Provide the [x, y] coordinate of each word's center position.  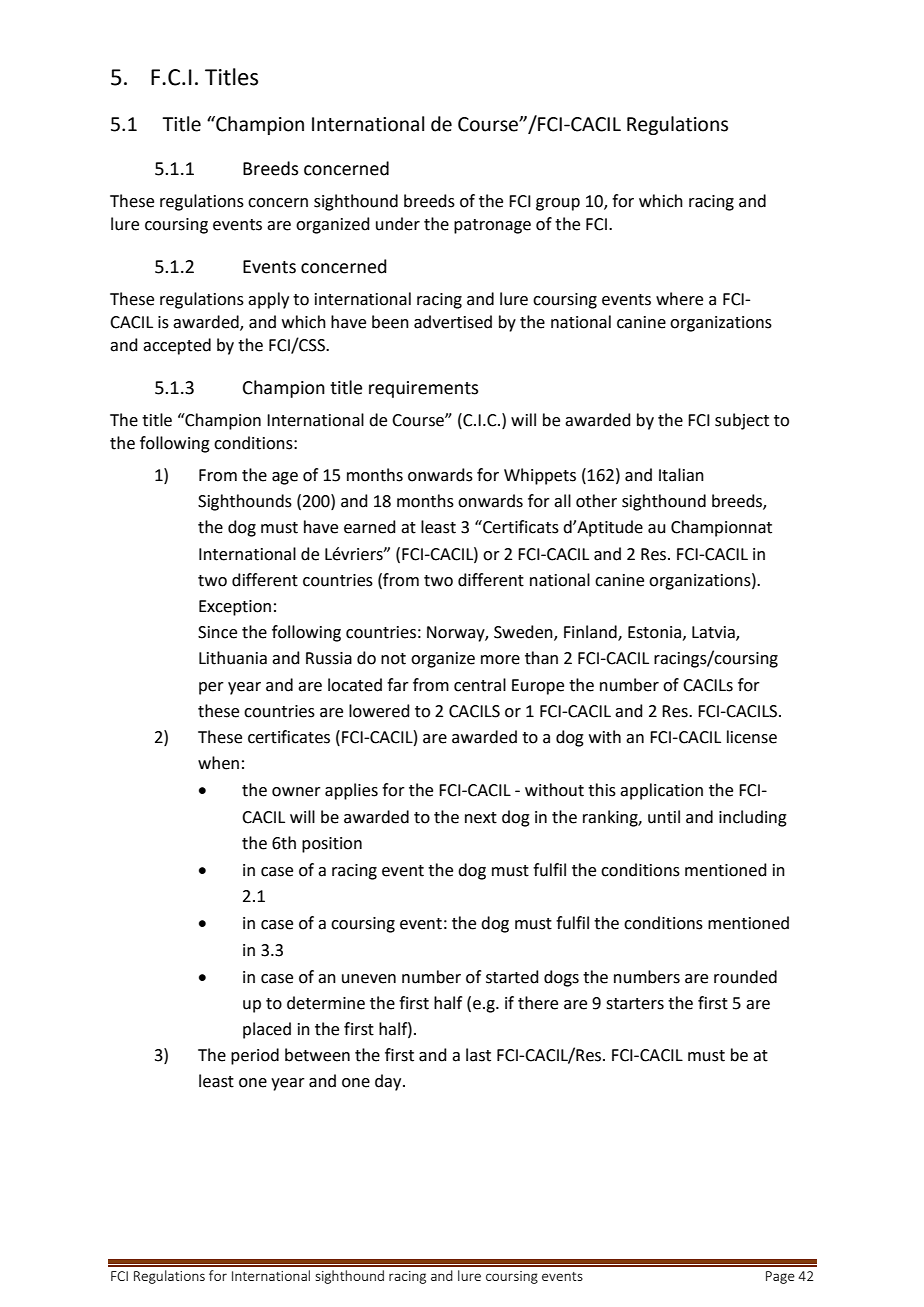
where [679, 299]
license [752, 737]
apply [268, 300]
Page [780, 1277]
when [218, 763]
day [389, 1082]
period [255, 1056]
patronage [492, 226]
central [480, 685]
